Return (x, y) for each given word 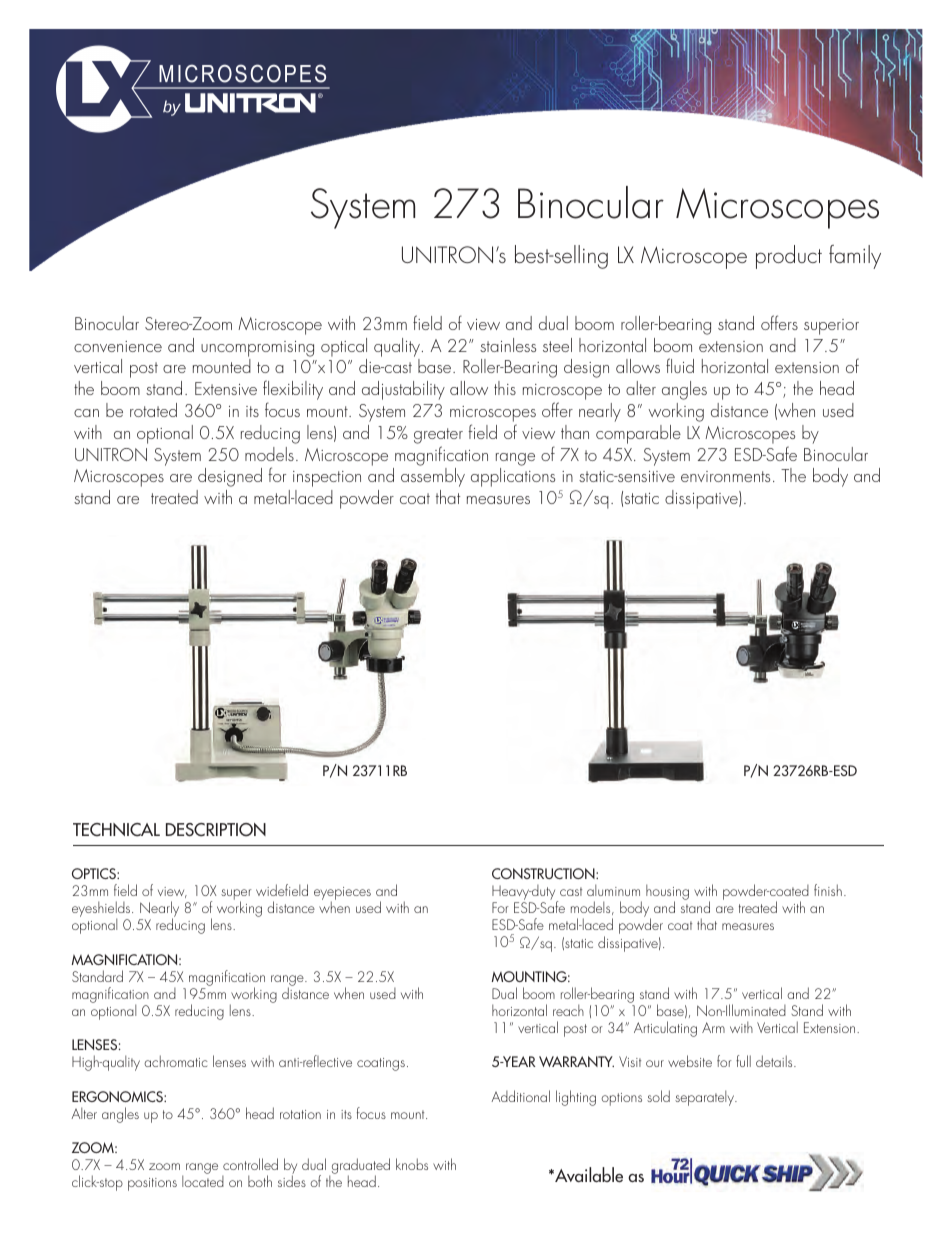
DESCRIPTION (216, 830)
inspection (327, 479)
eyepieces (342, 895)
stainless (508, 345)
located (203, 1181)
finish (828, 890)
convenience (118, 346)
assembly (433, 477)
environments (725, 476)
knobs (412, 1164)
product (789, 257)
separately (705, 1098)
